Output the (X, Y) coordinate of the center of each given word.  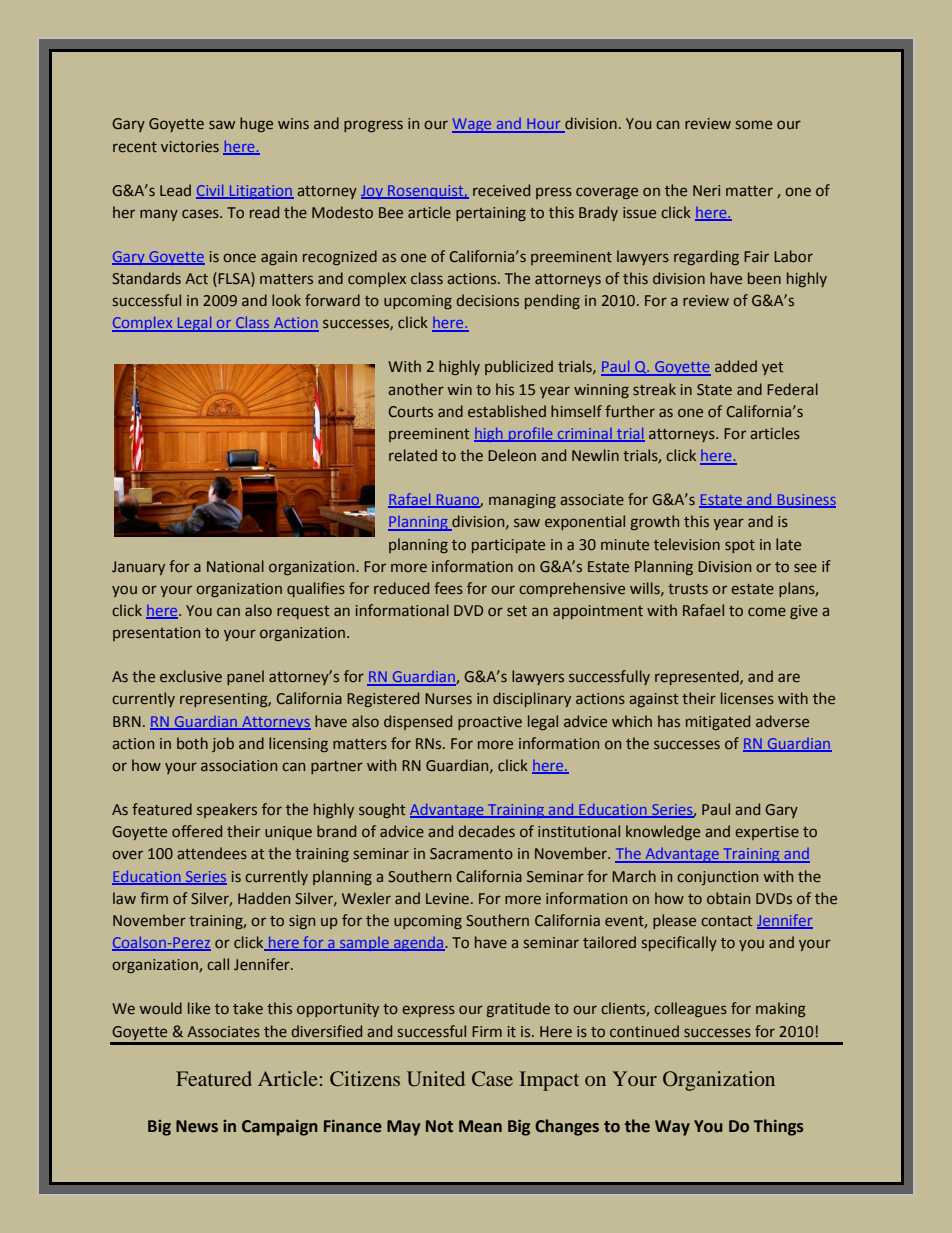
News (197, 1126)
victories (190, 146)
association (239, 765)
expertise (767, 833)
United (436, 1079)
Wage (473, 125)
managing (522, 501)
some (754, 124)
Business (805, 501)
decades (487, 831)
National (235, 566)
